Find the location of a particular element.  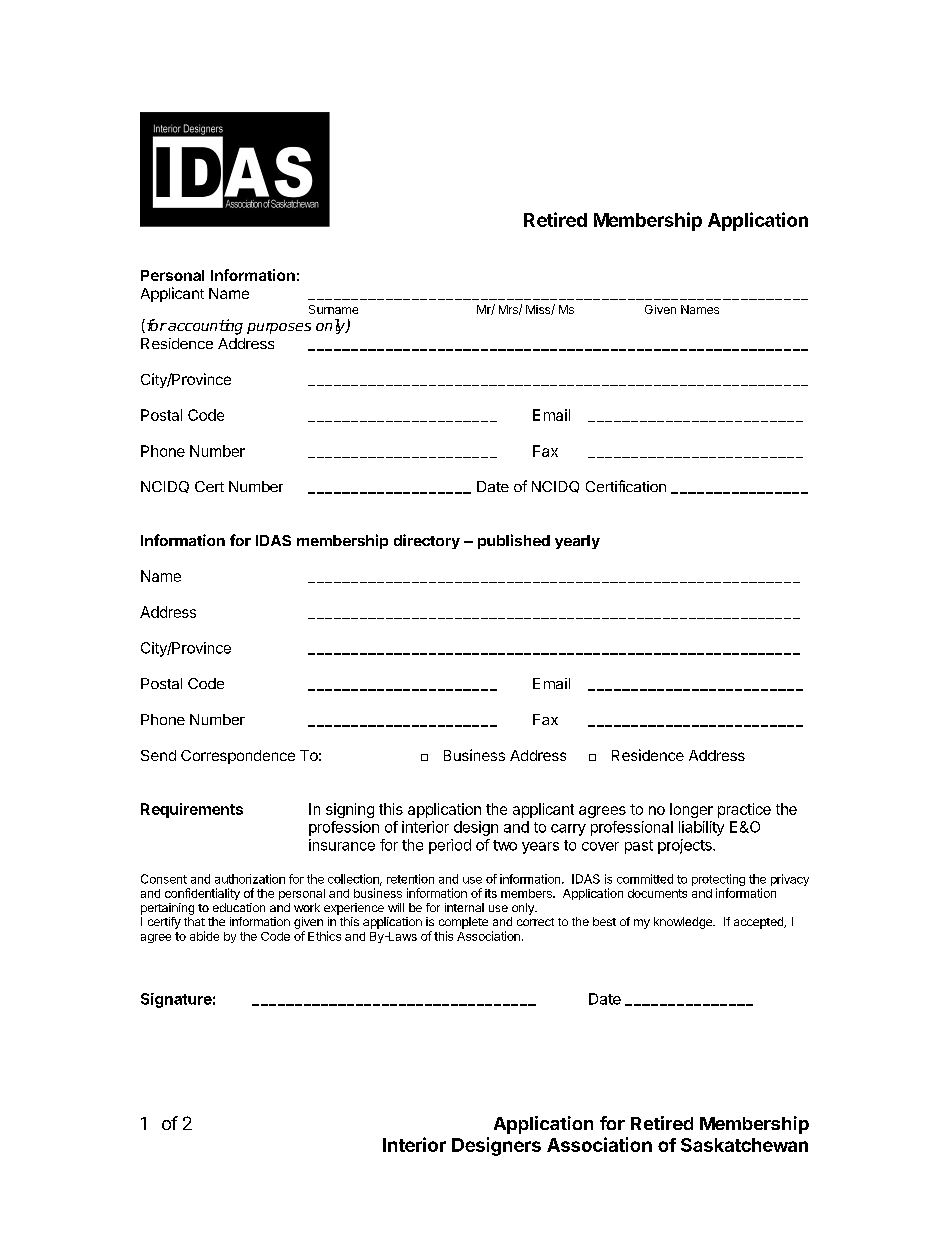

directory is located at coordinates (427, 541).
